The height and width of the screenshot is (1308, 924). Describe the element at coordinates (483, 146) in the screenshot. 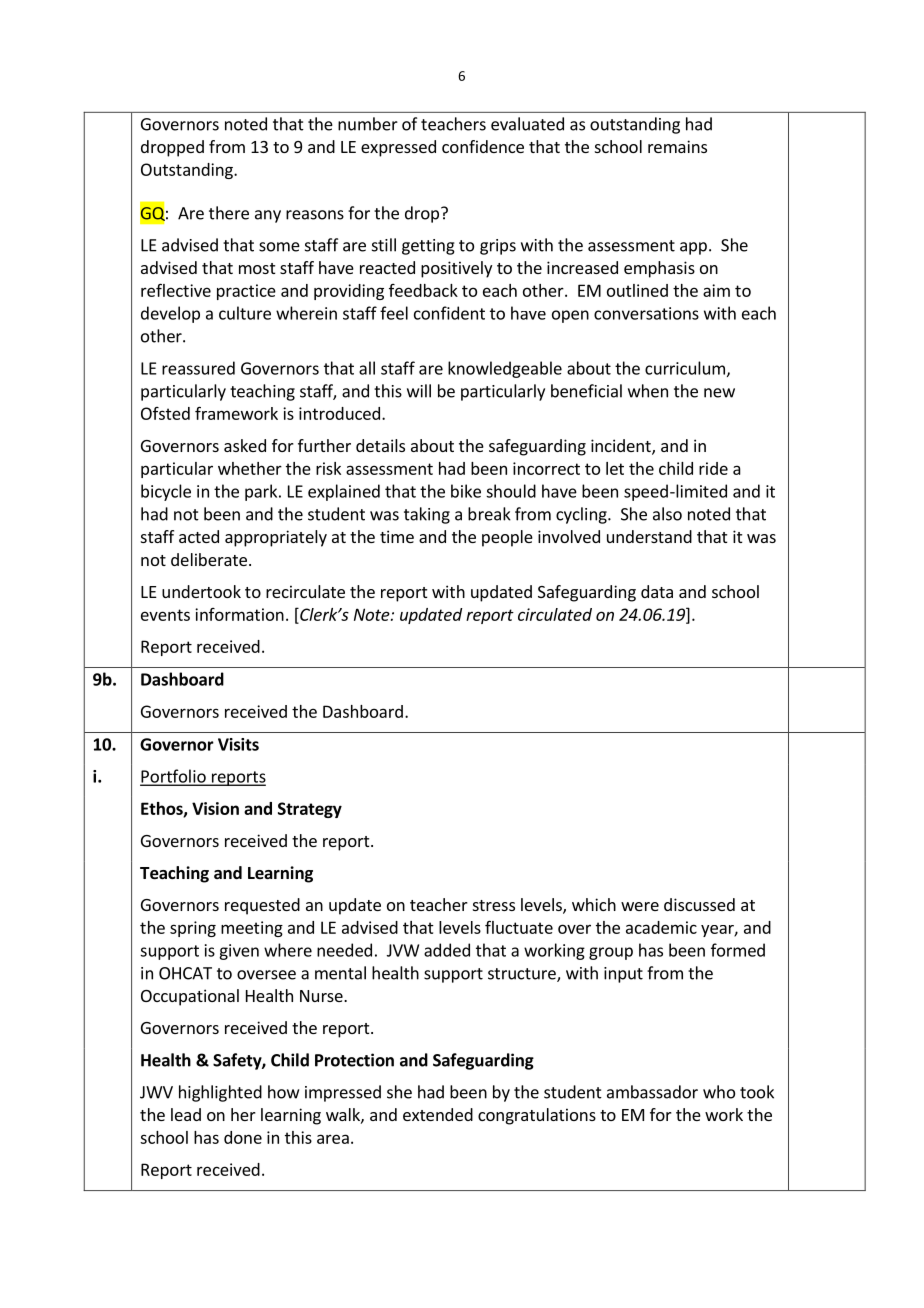

I see `confidence` at that location.
